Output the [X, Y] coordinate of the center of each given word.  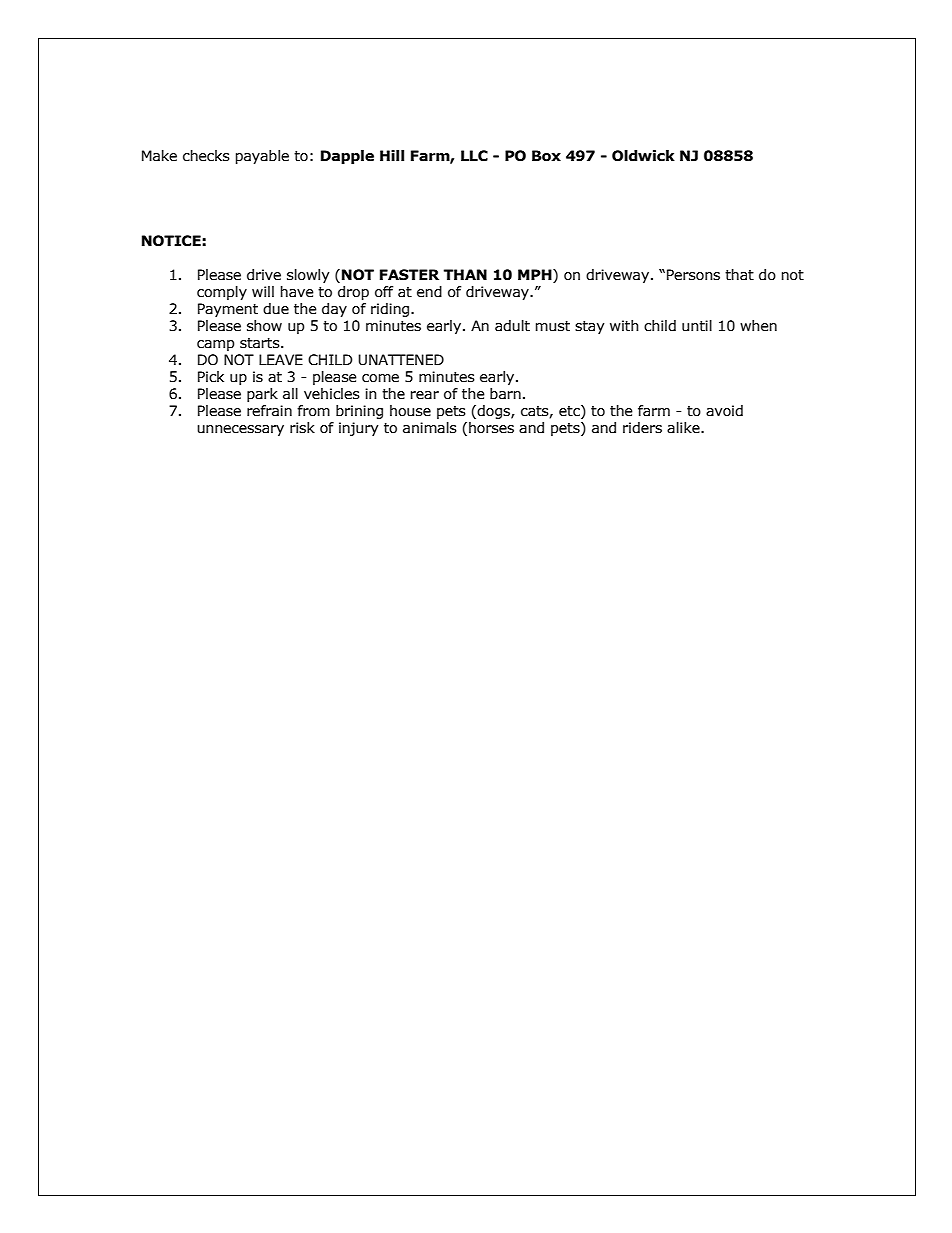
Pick [211, 377]
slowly [308, 276]
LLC [474, 156]
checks [206, 156]
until [697, 326]
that [739, 275]
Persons [693, 275]
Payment [228, 310]
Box [546, 156]
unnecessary [240, 430]
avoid [724, 411]
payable [262, 157]
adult [512, 326]
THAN [465, 274]
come [380, 378]
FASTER [409, 275]
